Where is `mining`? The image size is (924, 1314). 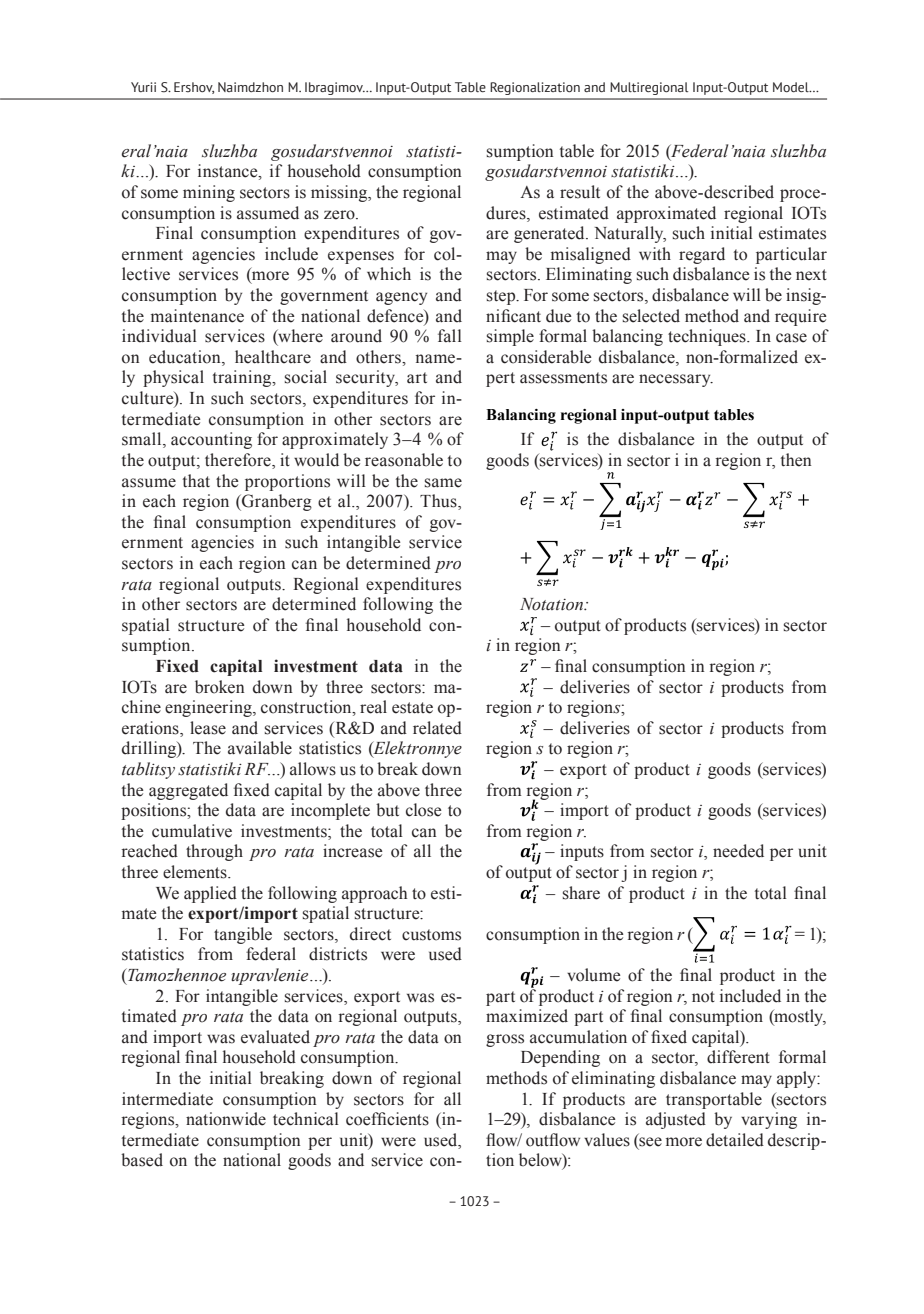
mining is located at coordinates (209, 193).
